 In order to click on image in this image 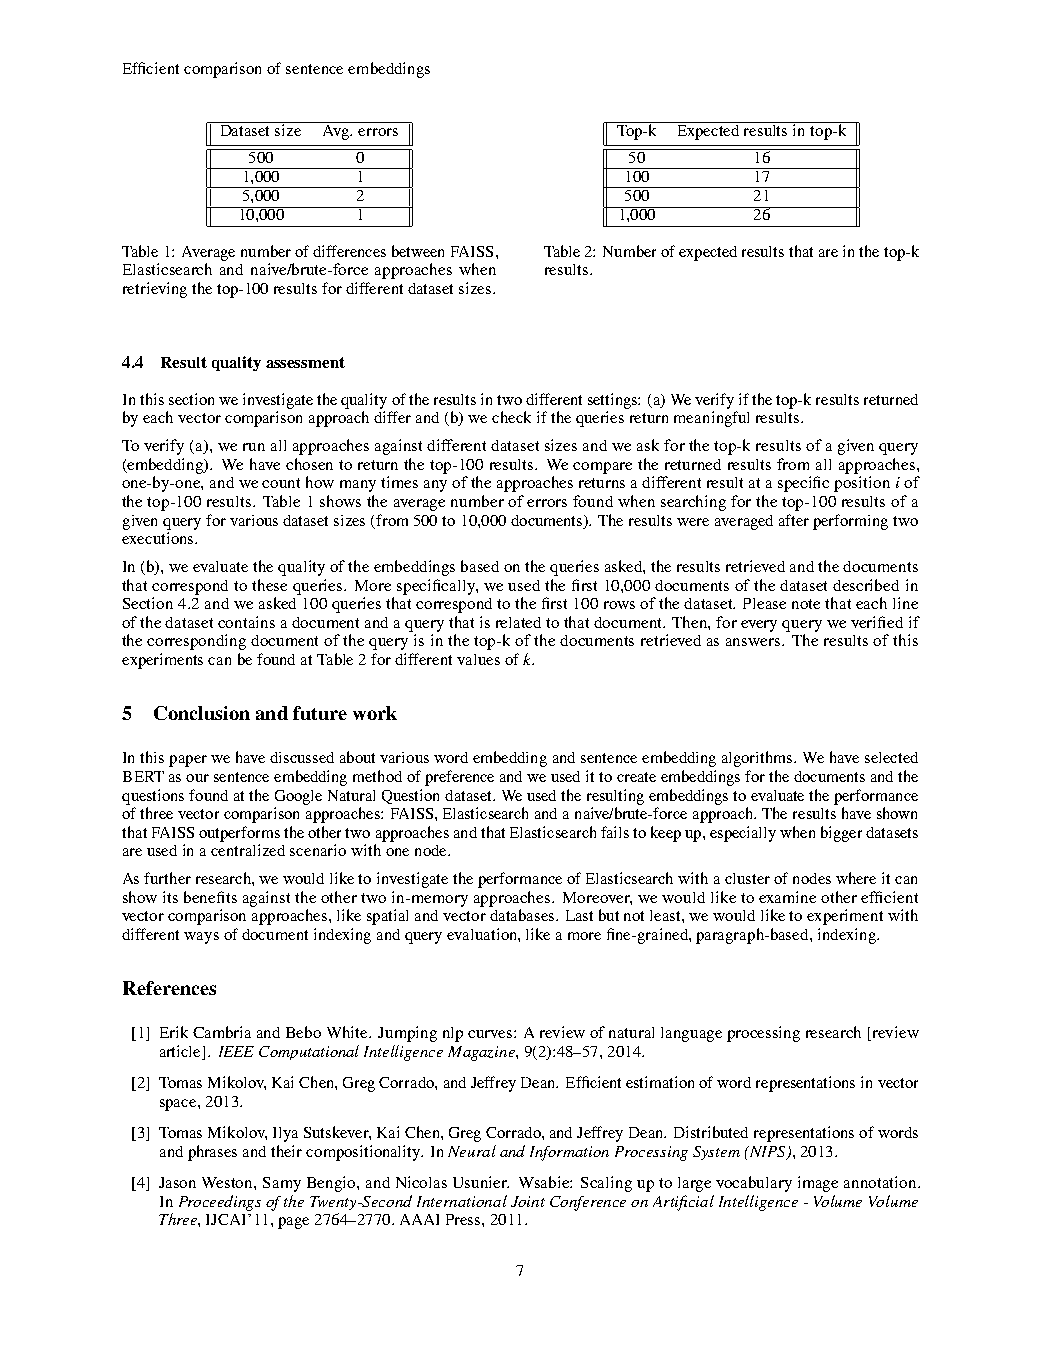, I will do `click(818, 1184)`.
